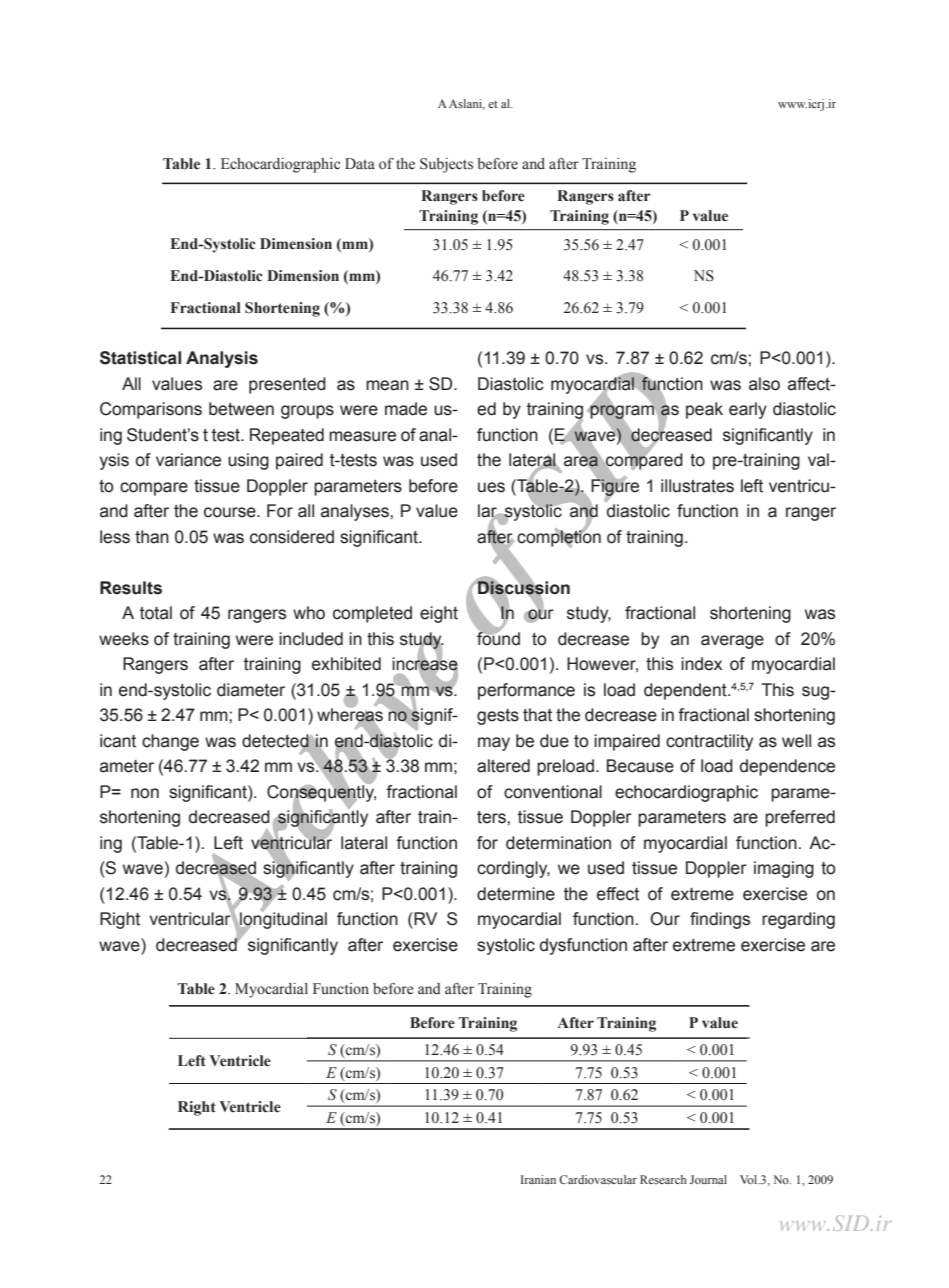  What do you see at coordinates (538, 1179) in the document?
I see `Iranian` at bounding box center [538, 1179].
